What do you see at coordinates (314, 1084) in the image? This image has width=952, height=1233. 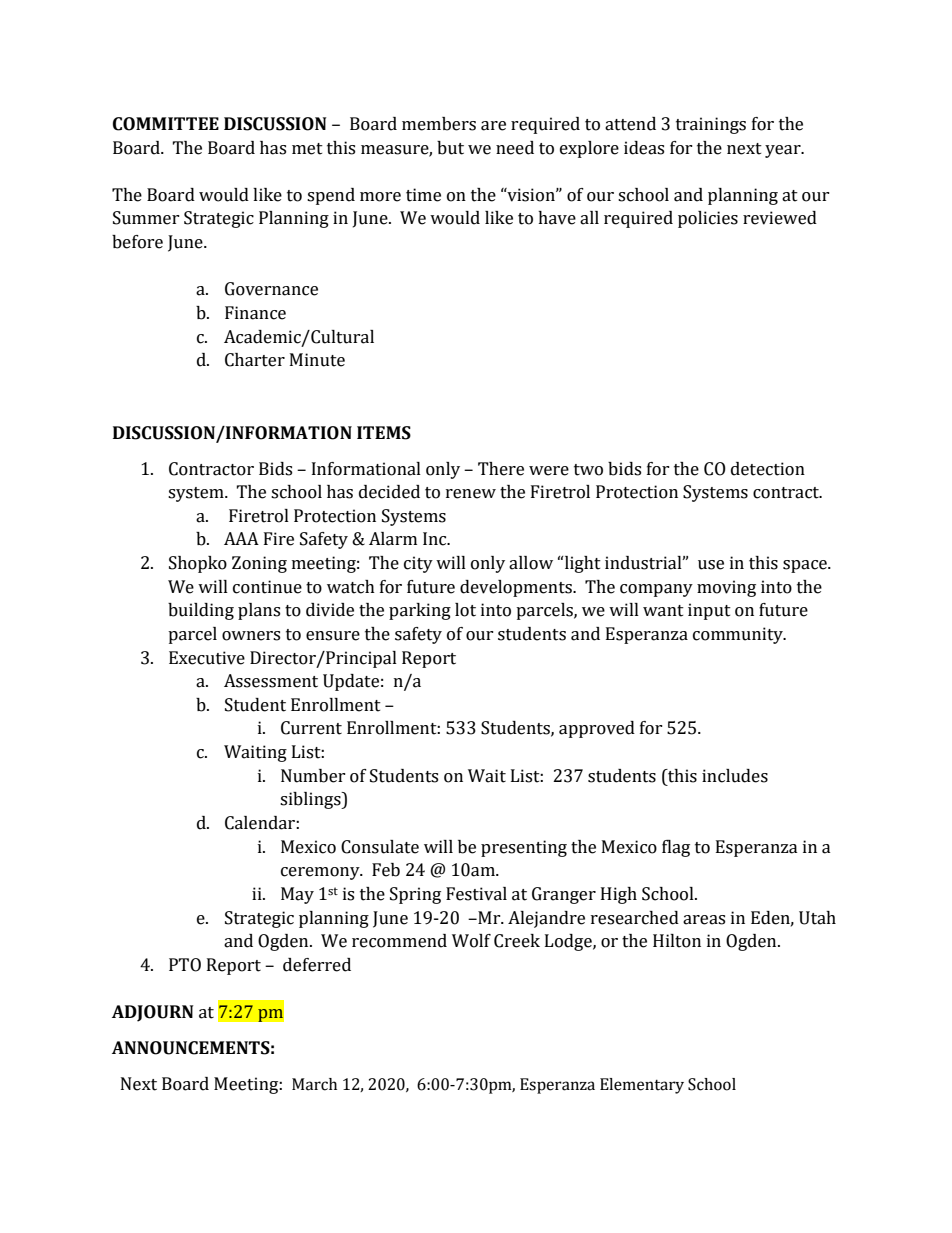 I see `March` at bounding box center [314, 1084].
